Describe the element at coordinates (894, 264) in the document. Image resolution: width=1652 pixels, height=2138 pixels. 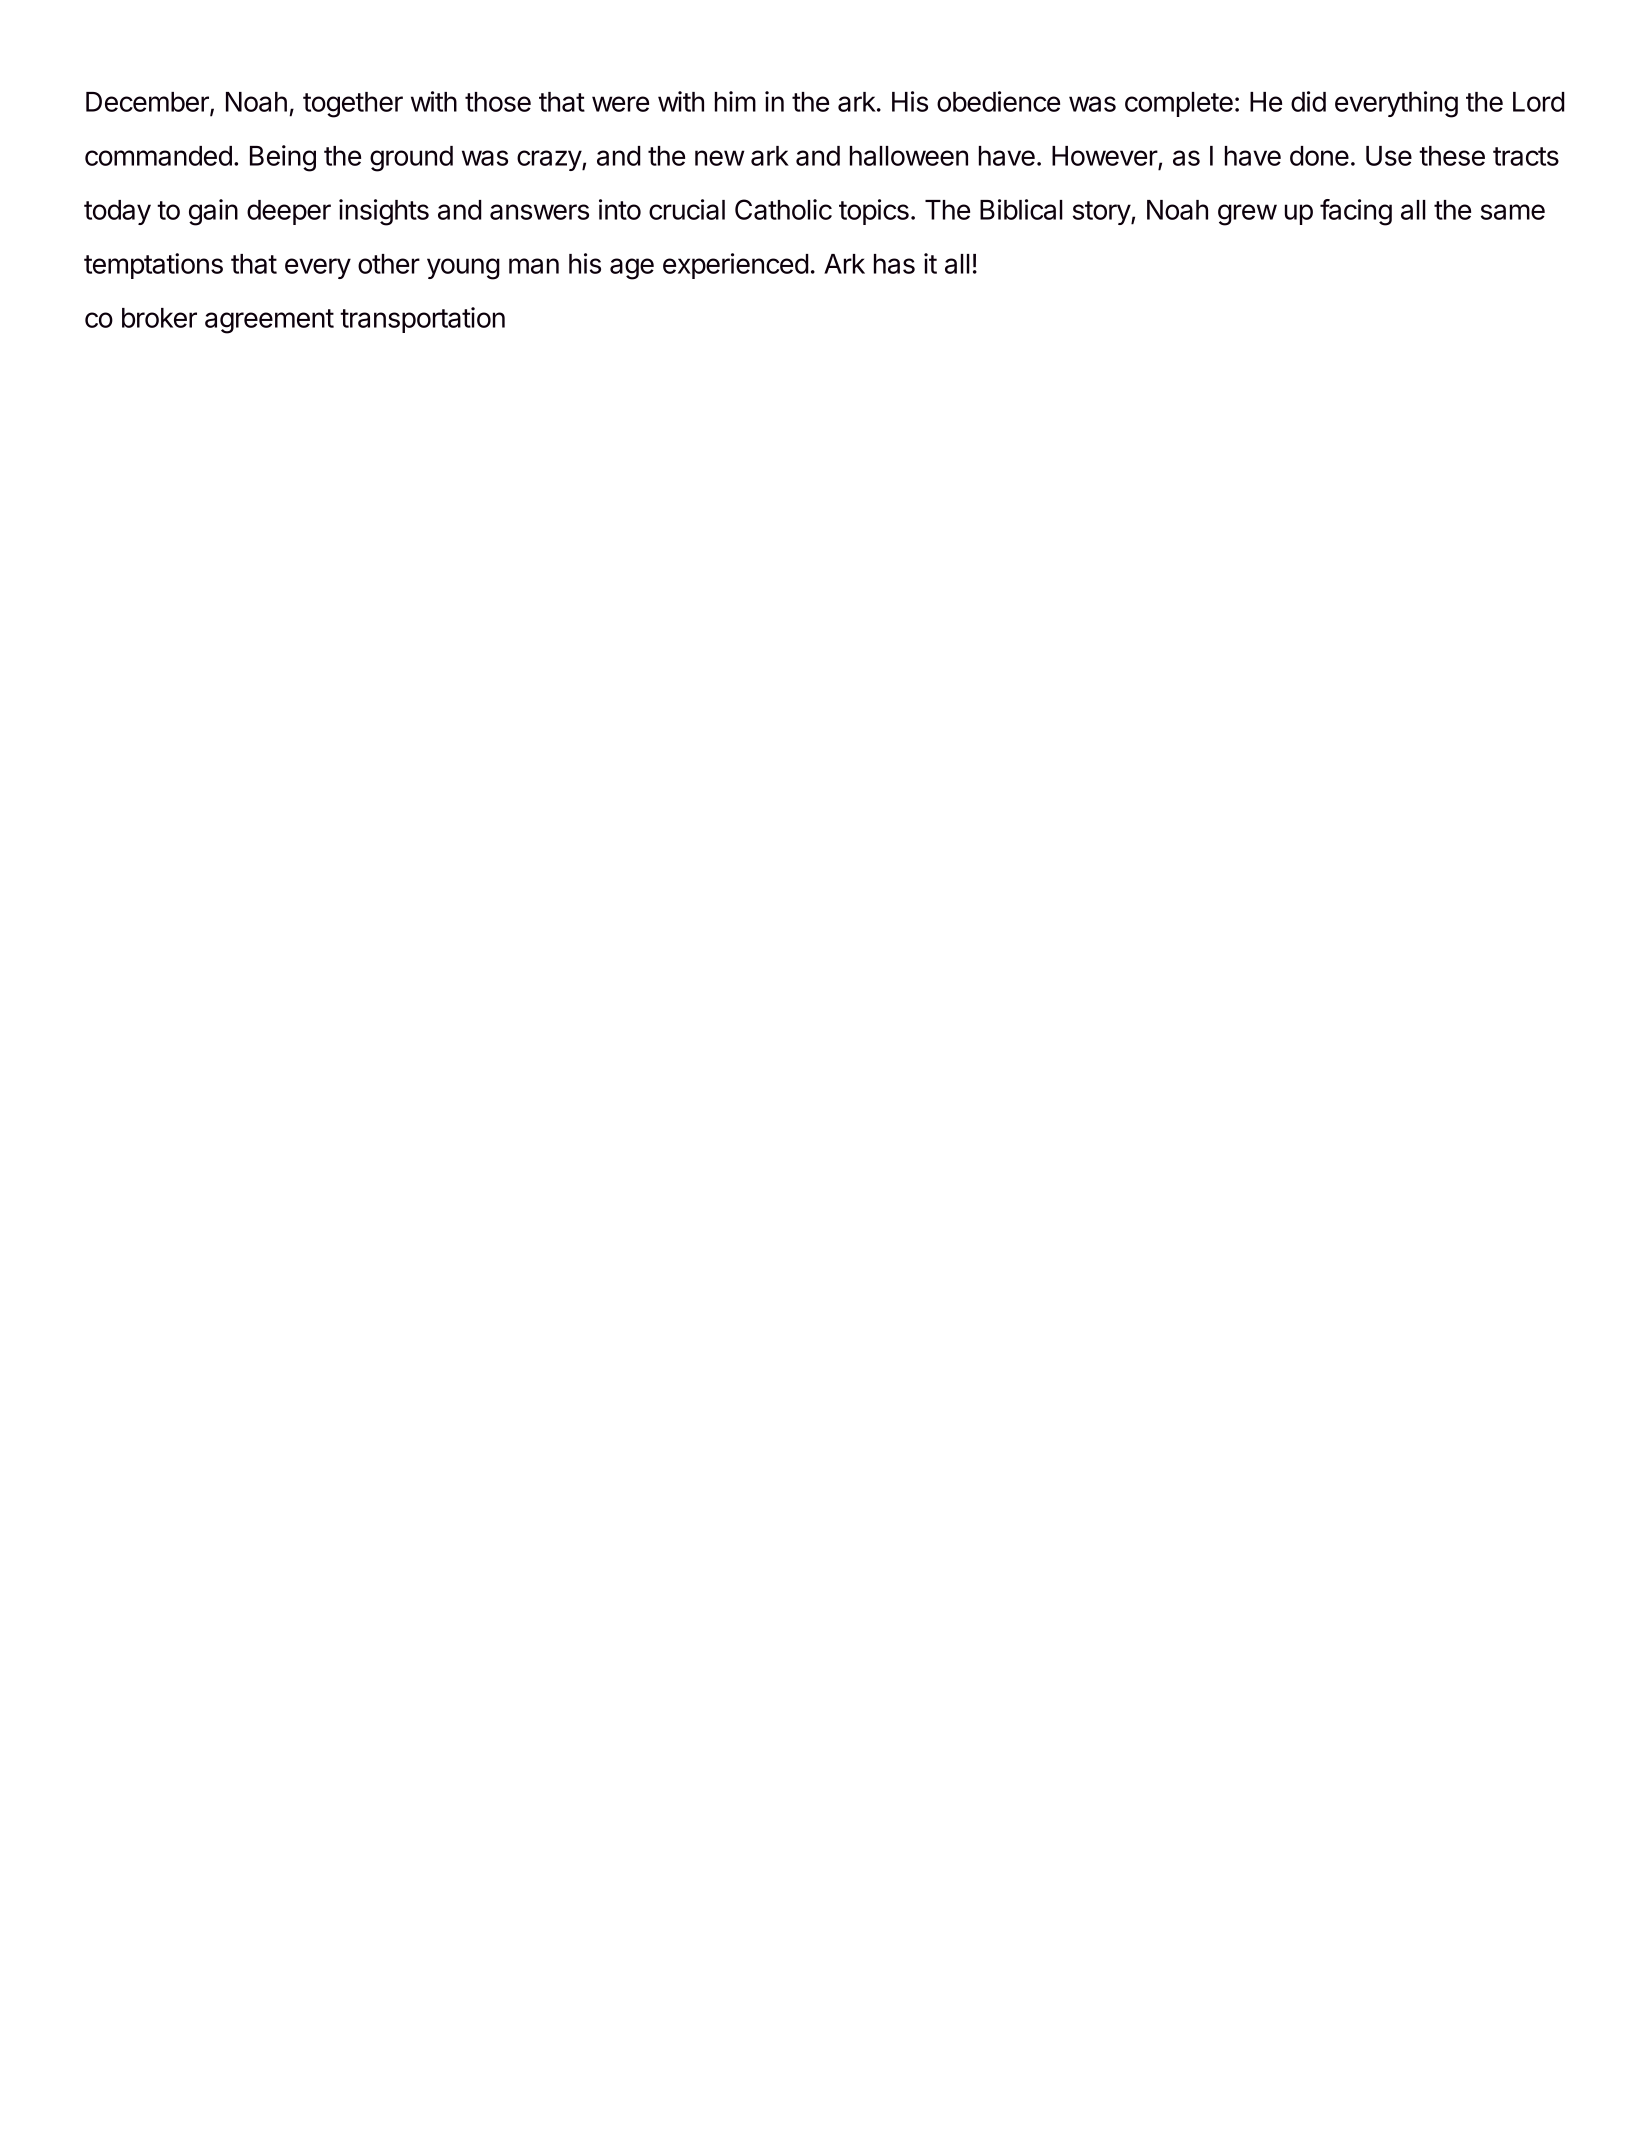
I see `has` at that location.
